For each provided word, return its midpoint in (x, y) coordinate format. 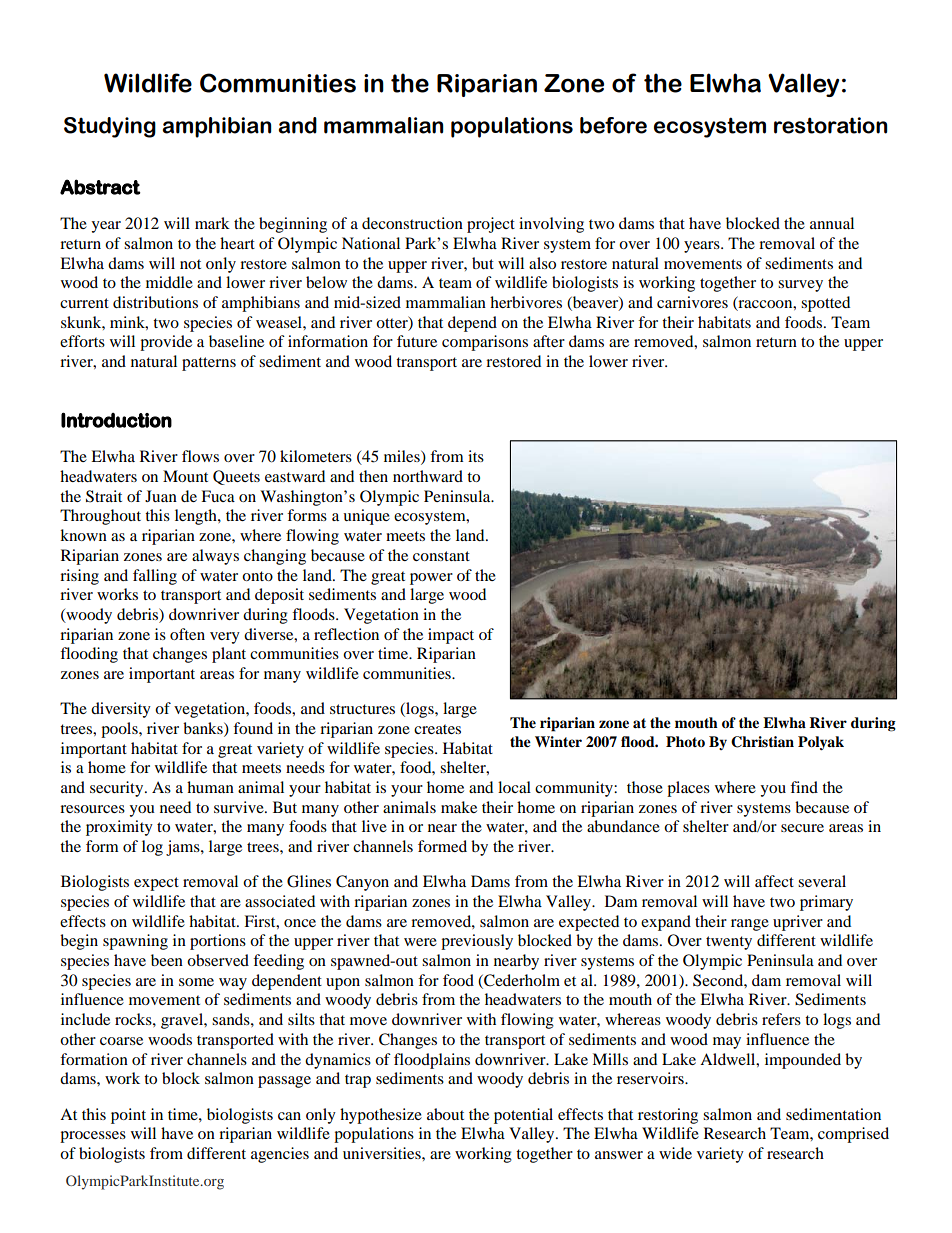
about (445, 1114)
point (128, 1116)
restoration (831, 125)
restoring (668, 1116)
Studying (110, 127)
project (491, 225)
